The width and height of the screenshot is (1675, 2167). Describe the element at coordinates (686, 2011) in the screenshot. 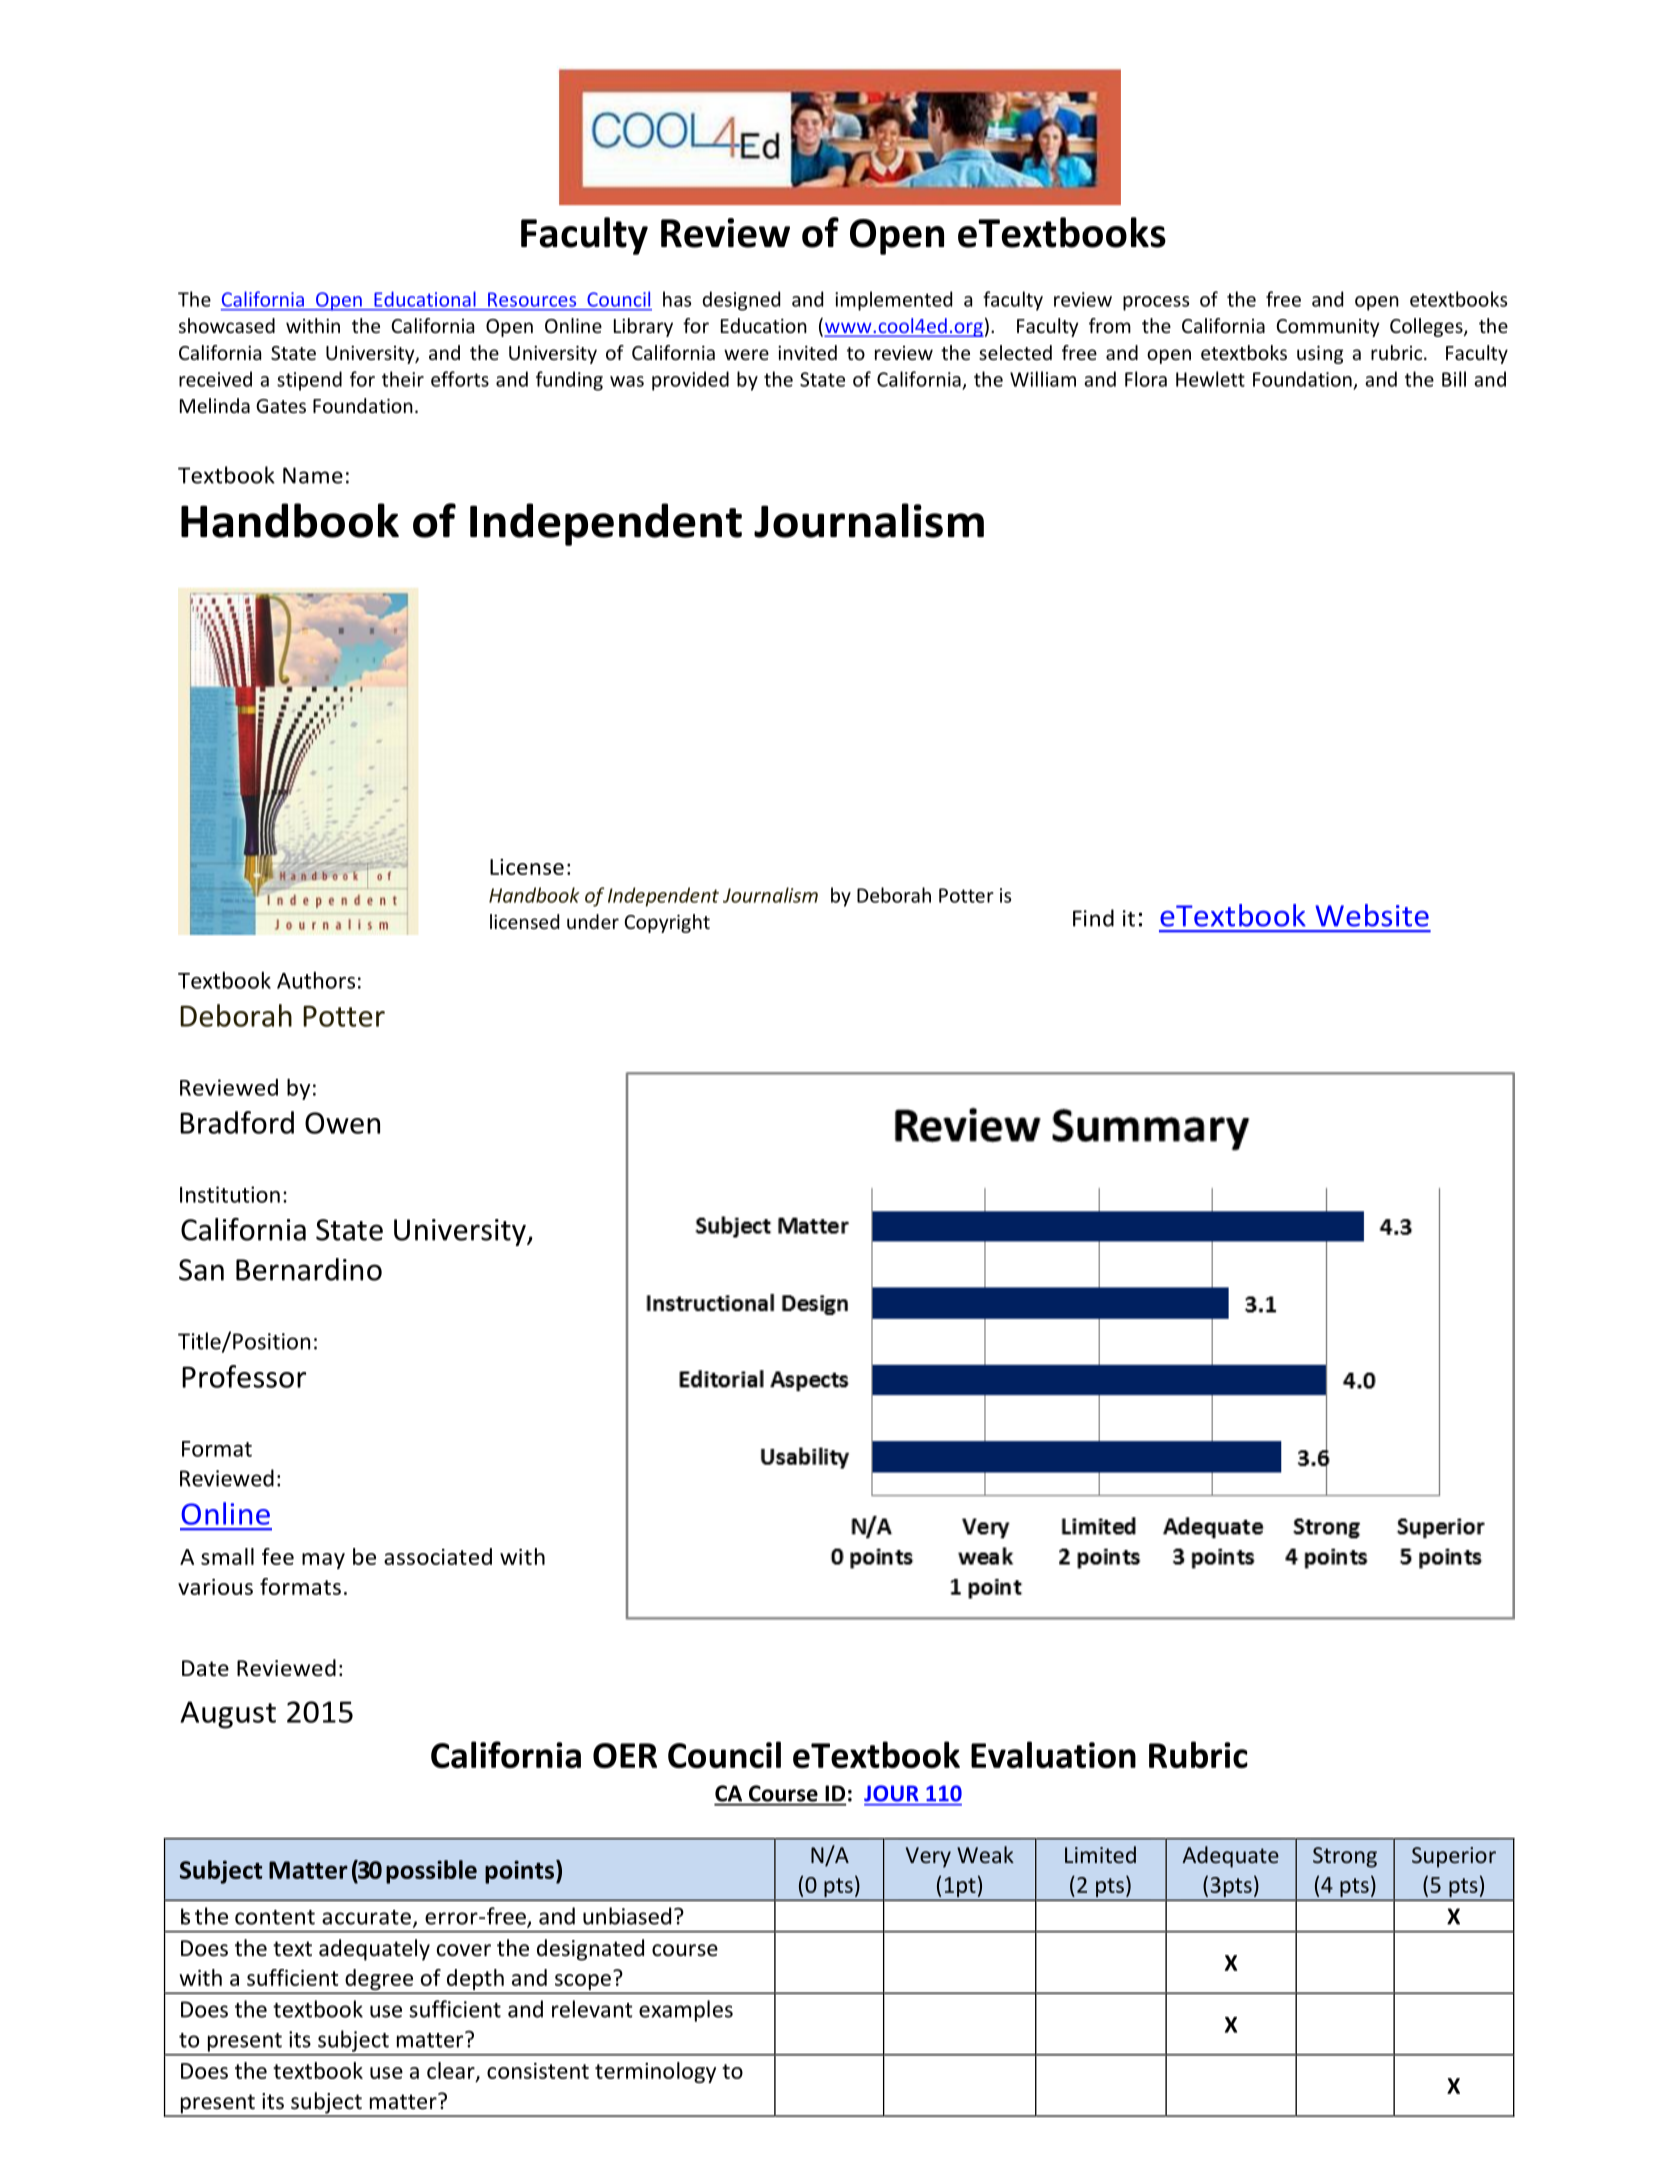

I see `examples` at that location.
